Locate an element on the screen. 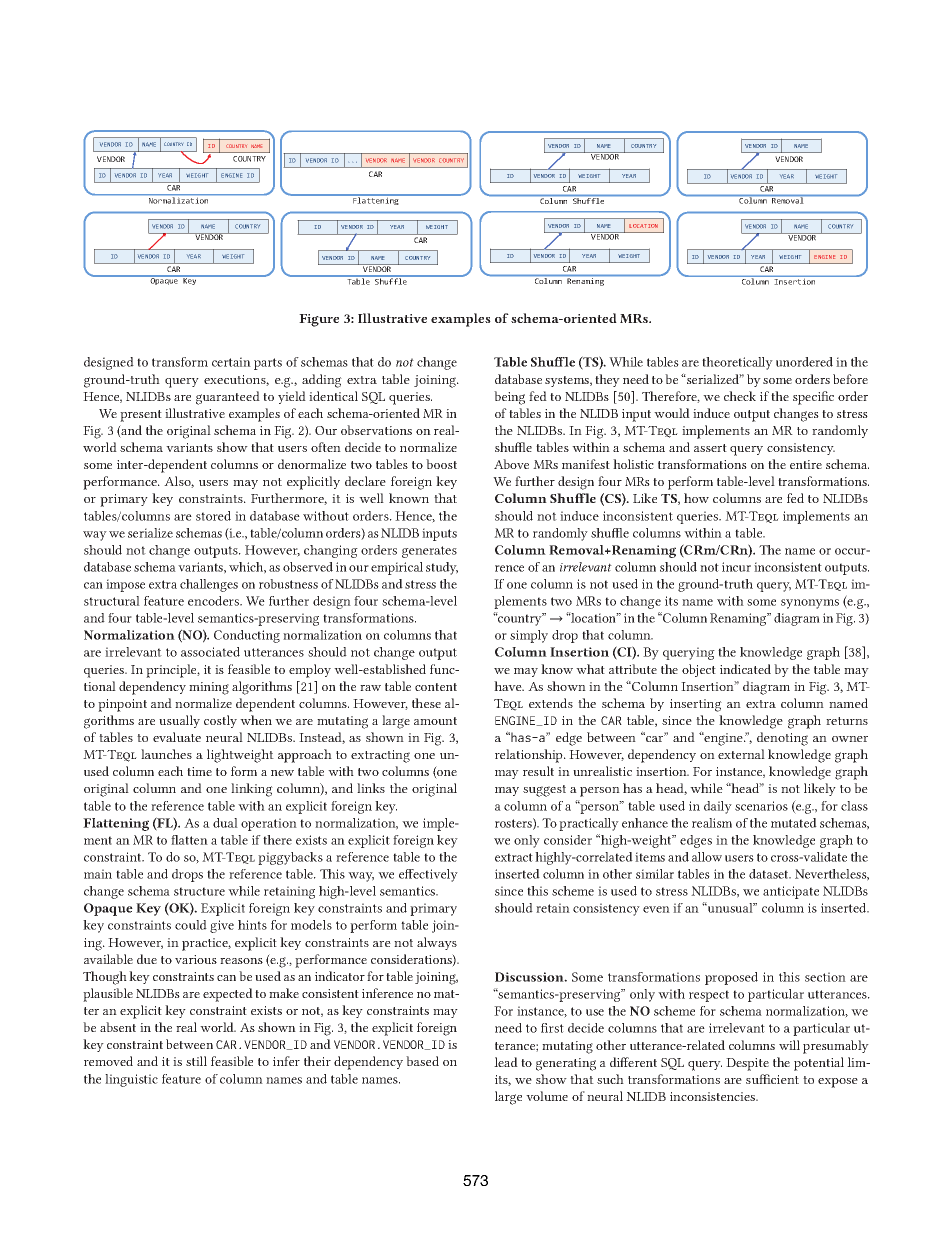 This screenshot has width=952, height=1233. still is located at coordinates (196, 1061).
